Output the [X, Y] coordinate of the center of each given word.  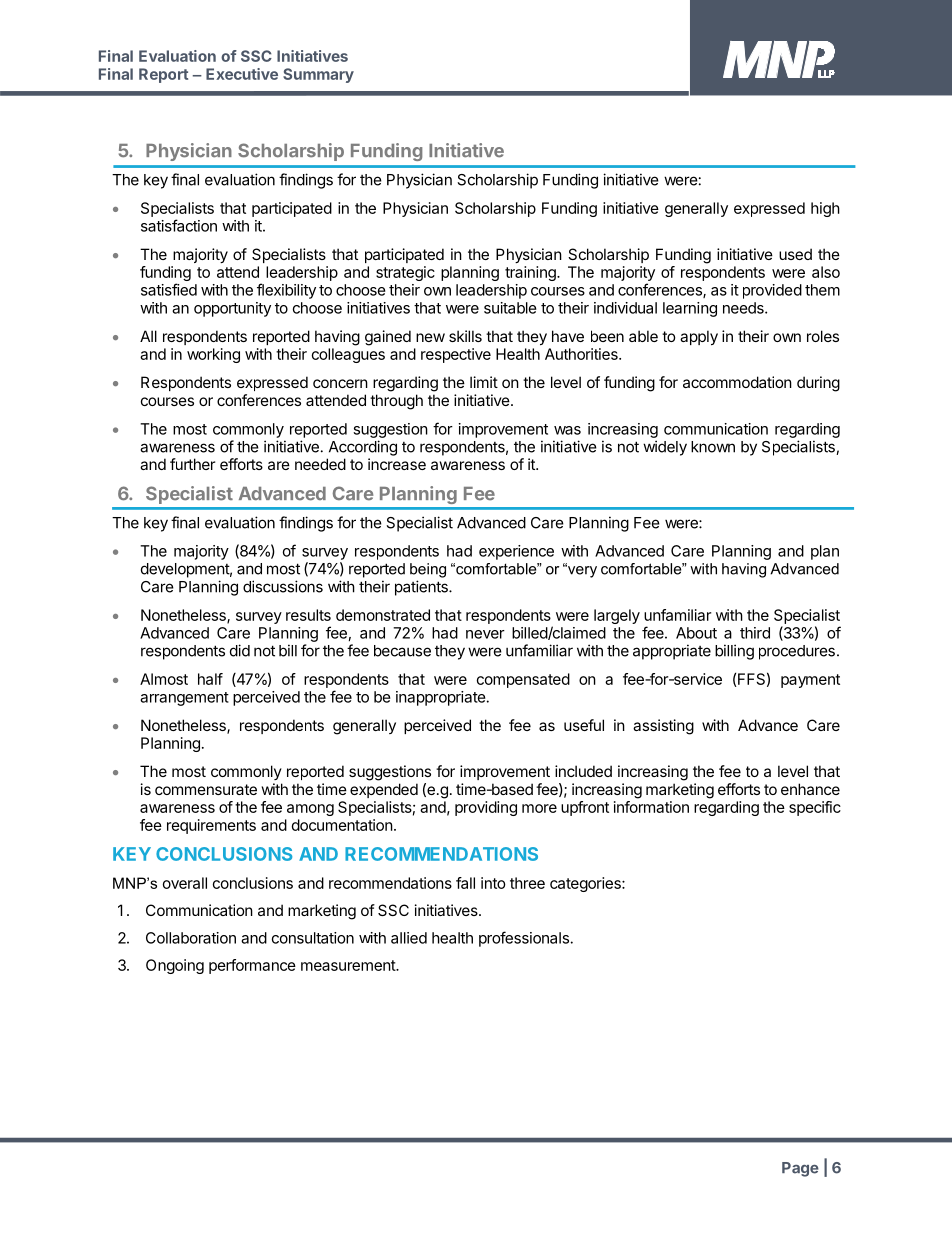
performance [252, 966]
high [825, 209]
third [755, 633]
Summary [318, 75]
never [485, 634]
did [240, 650]
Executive [242, 74]
